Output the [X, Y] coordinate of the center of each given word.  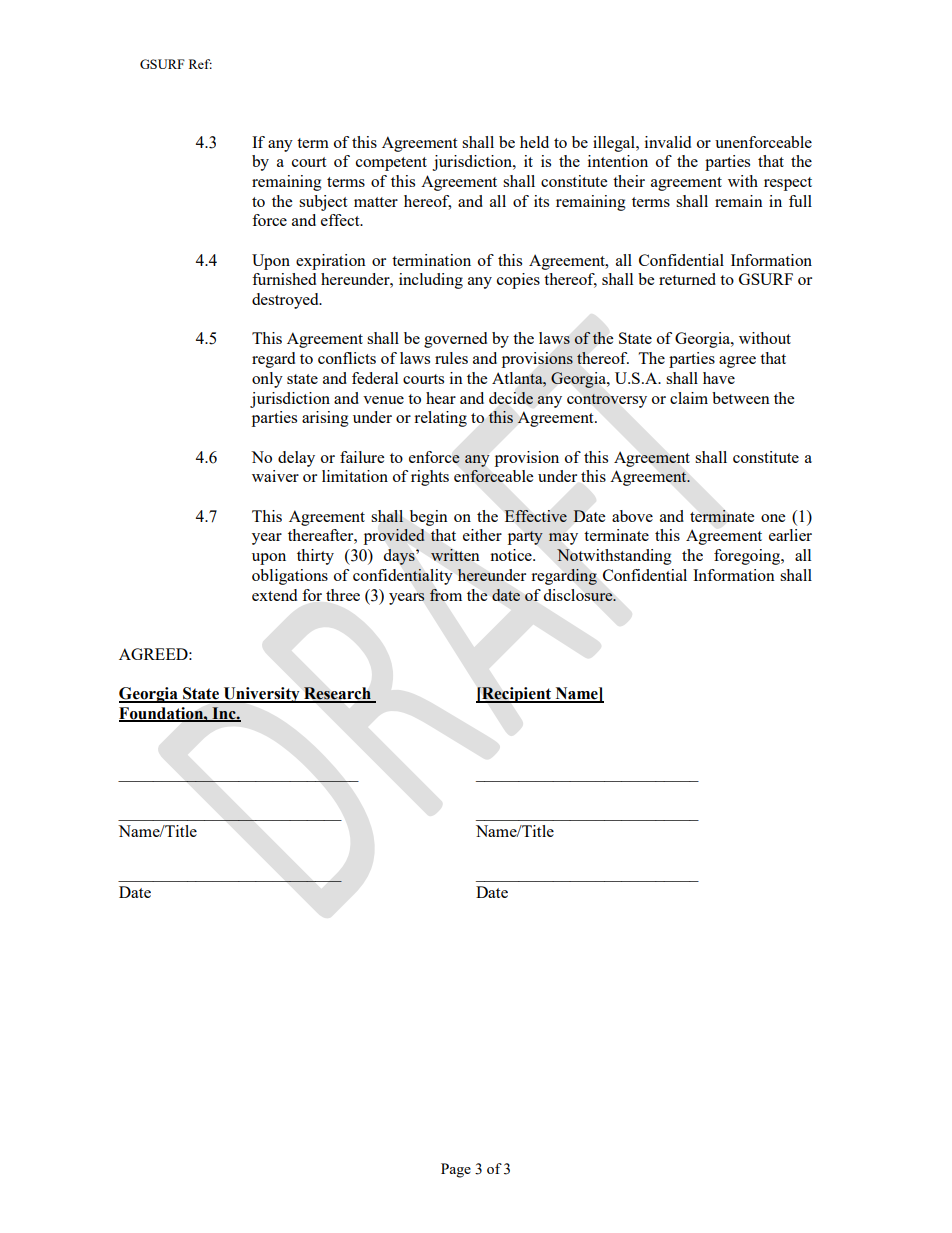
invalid [668, 142]
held [534, 142]
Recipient [516, 695]
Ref [200, 64]
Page [456, 1170]
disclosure [579, 595]
